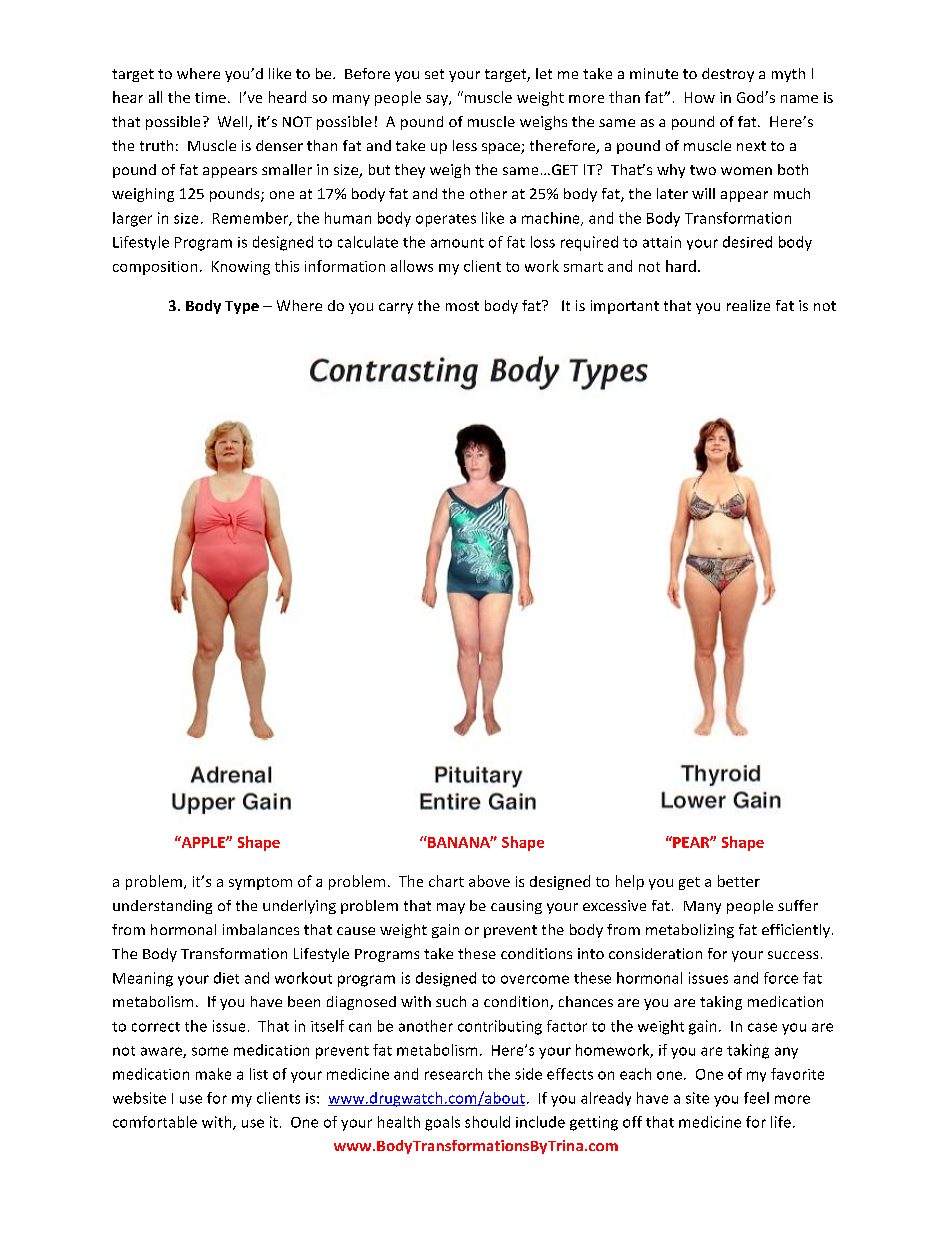 Image resolution: width=952 pixels, height=1233 pixels. Describe the element at coordinates (700, 97) in the page. I see `How` at that location.
